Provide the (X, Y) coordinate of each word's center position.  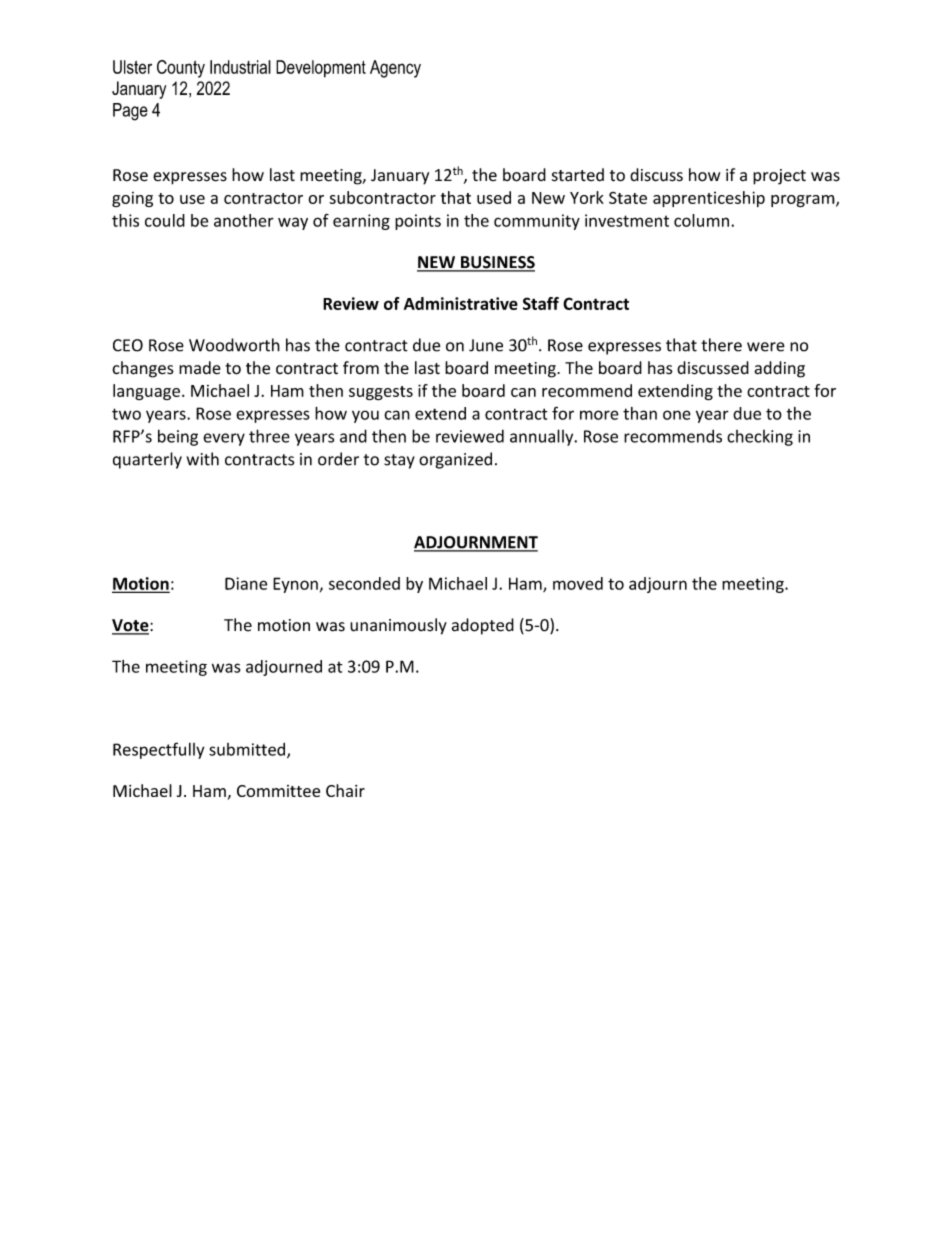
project (779, 177)
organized (455, 460)
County (181, 69)
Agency (395, 69)
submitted (248, 750)
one (677, 415)
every (224, 439)
